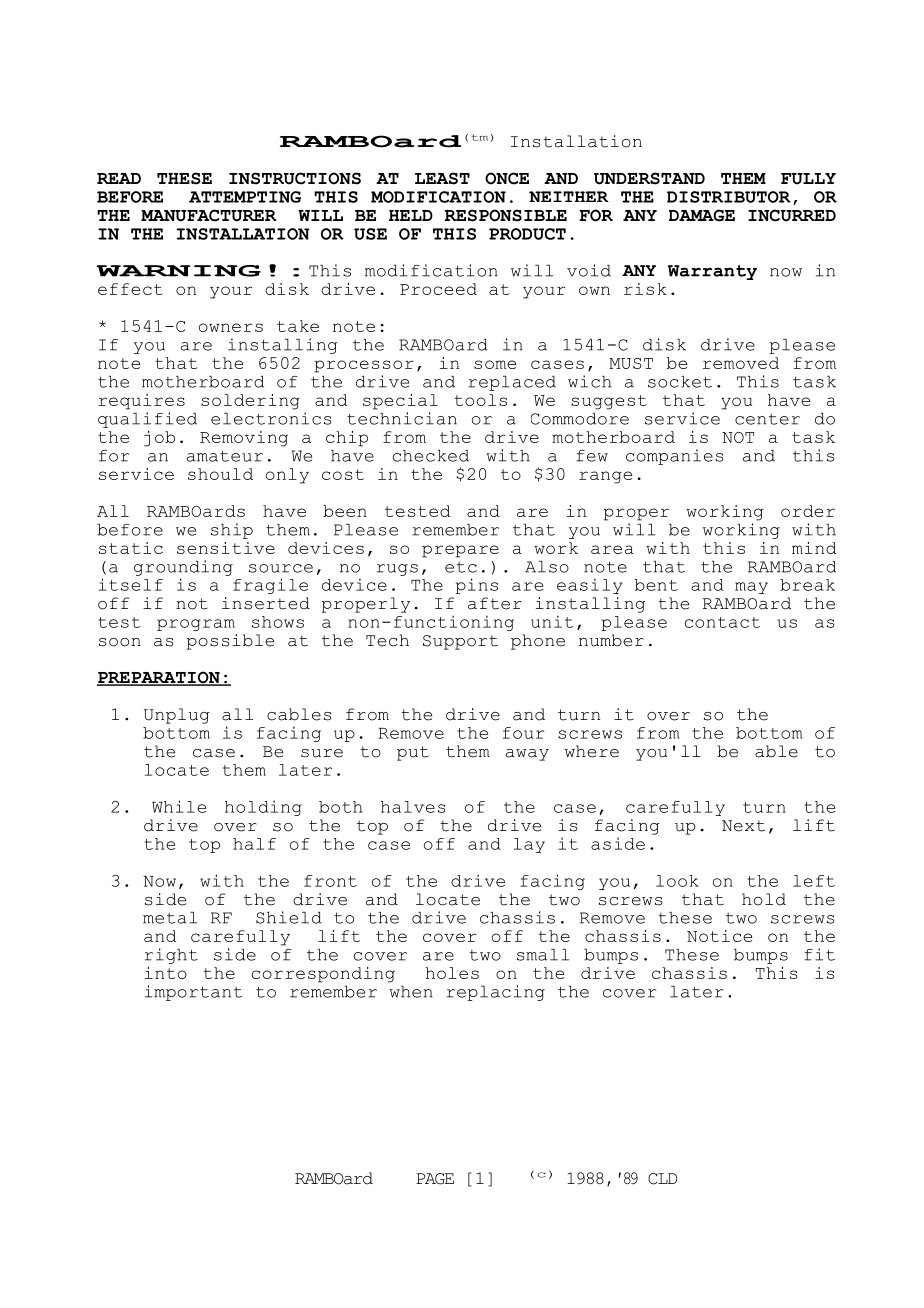 The width and height of the screenshot is (924, 1308). I want to click on metal, so click(170, 918).
